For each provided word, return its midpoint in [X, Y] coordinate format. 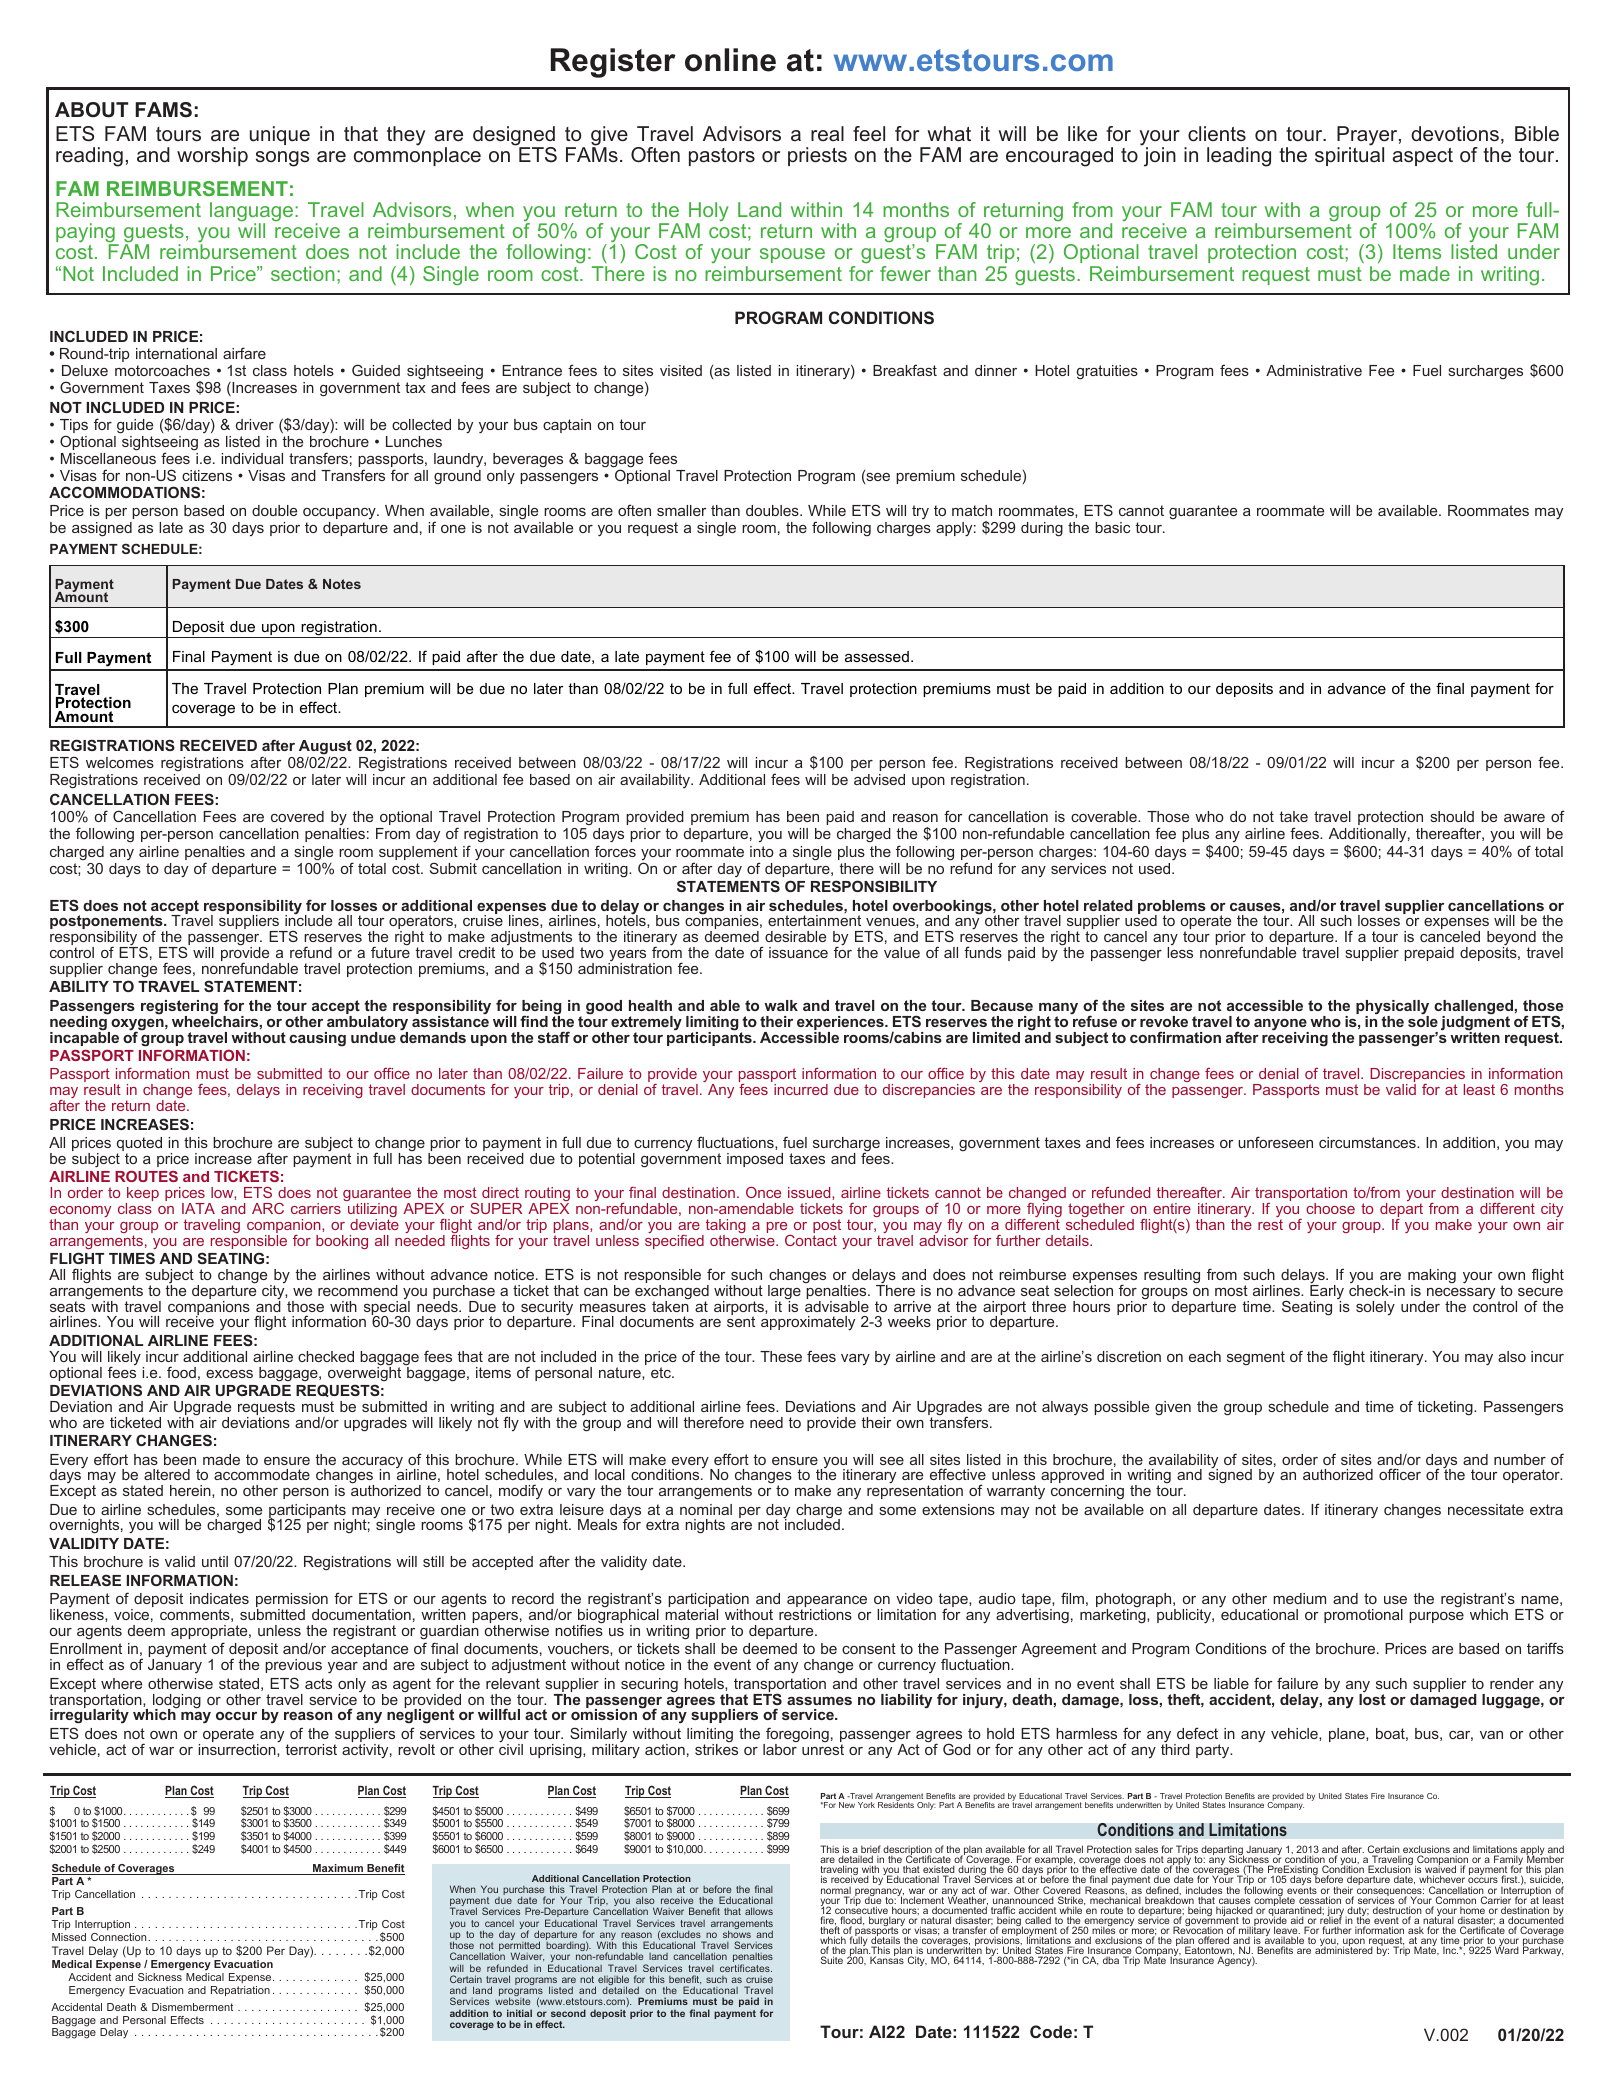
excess [229, 1374]
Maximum [338, 1869]
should [1452, 816]
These [781, 1356]
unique [280, 135]
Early [1327, 1292]
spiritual [1349, 155]
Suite [832, 1960]
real [827, 133]
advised [879, 779]
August [325, 748]
